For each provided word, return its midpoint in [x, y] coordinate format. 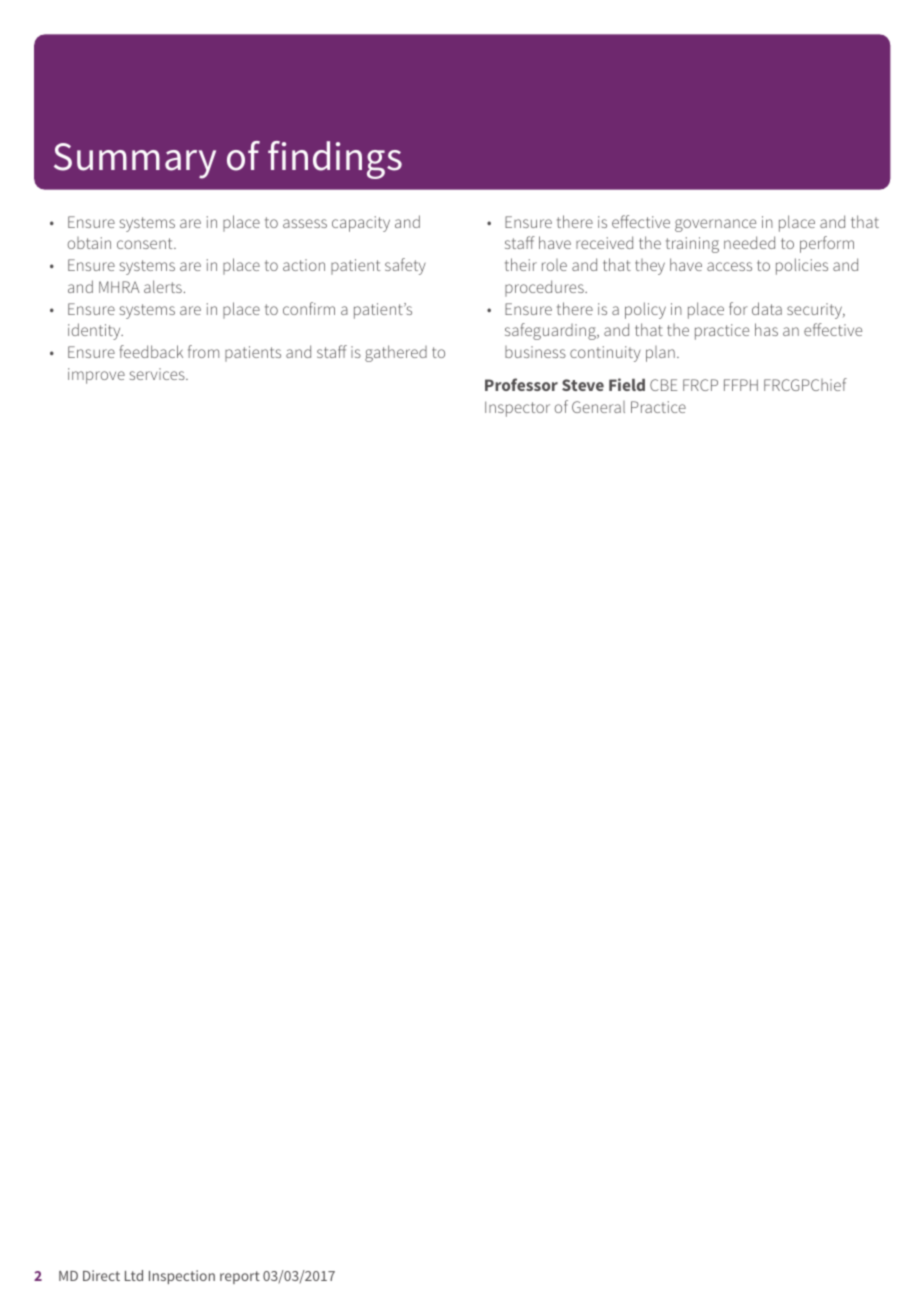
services [158, 374]
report [240, 1277]
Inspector [517, 409]
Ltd [134, 1275]
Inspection [182, 1277]
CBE [663, 385]
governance [715, 225]
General [598, 407]
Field [627, 384]
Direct [101, 1275]
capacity [361, 224]
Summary [135, 161]
